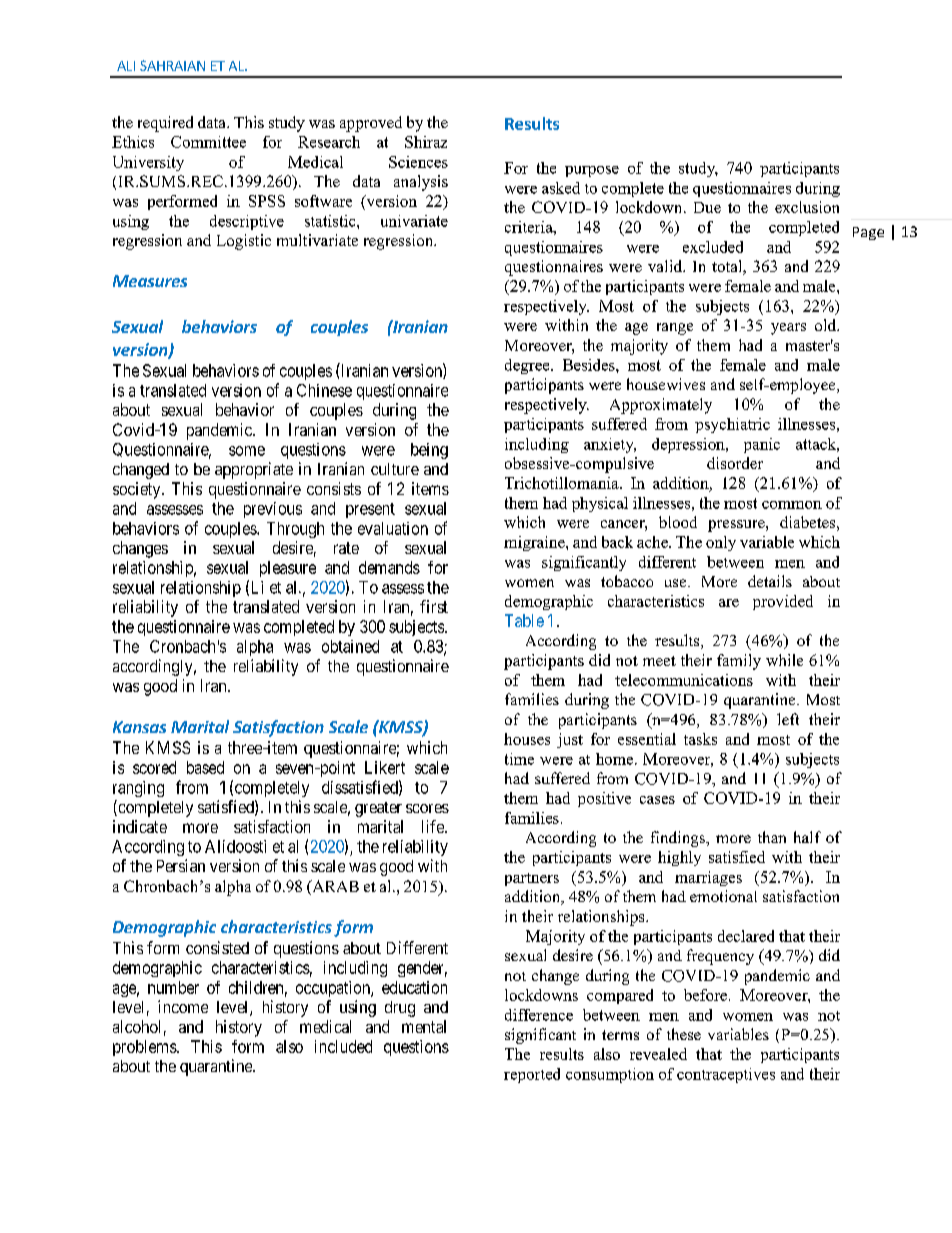 The width and height of the screenshot is (952, 1233). What do you see at coordinates (183, 1006) in the screenshot?
I see `income` at bounding box center [183, 1006].
